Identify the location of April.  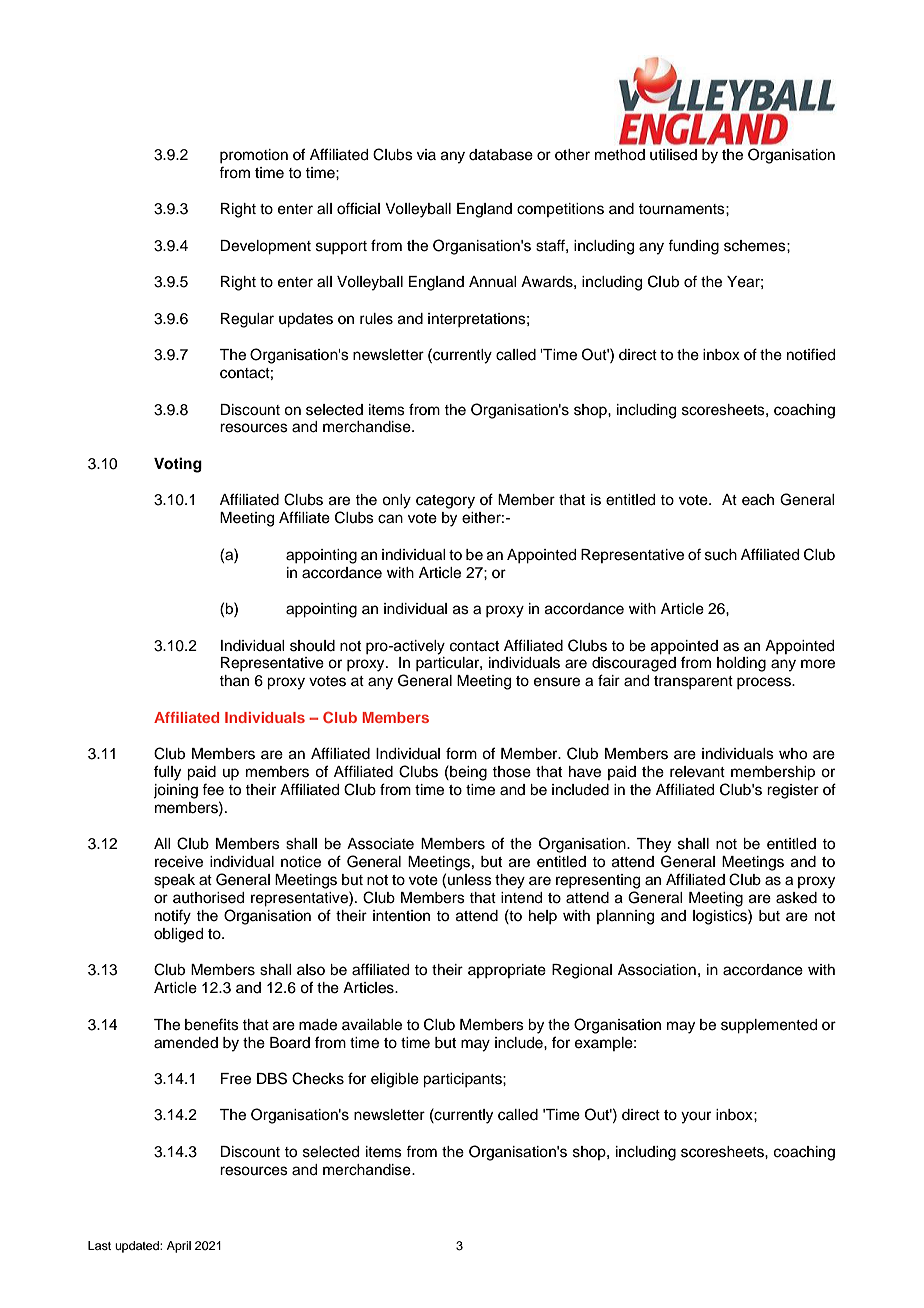
(179, 1247).
